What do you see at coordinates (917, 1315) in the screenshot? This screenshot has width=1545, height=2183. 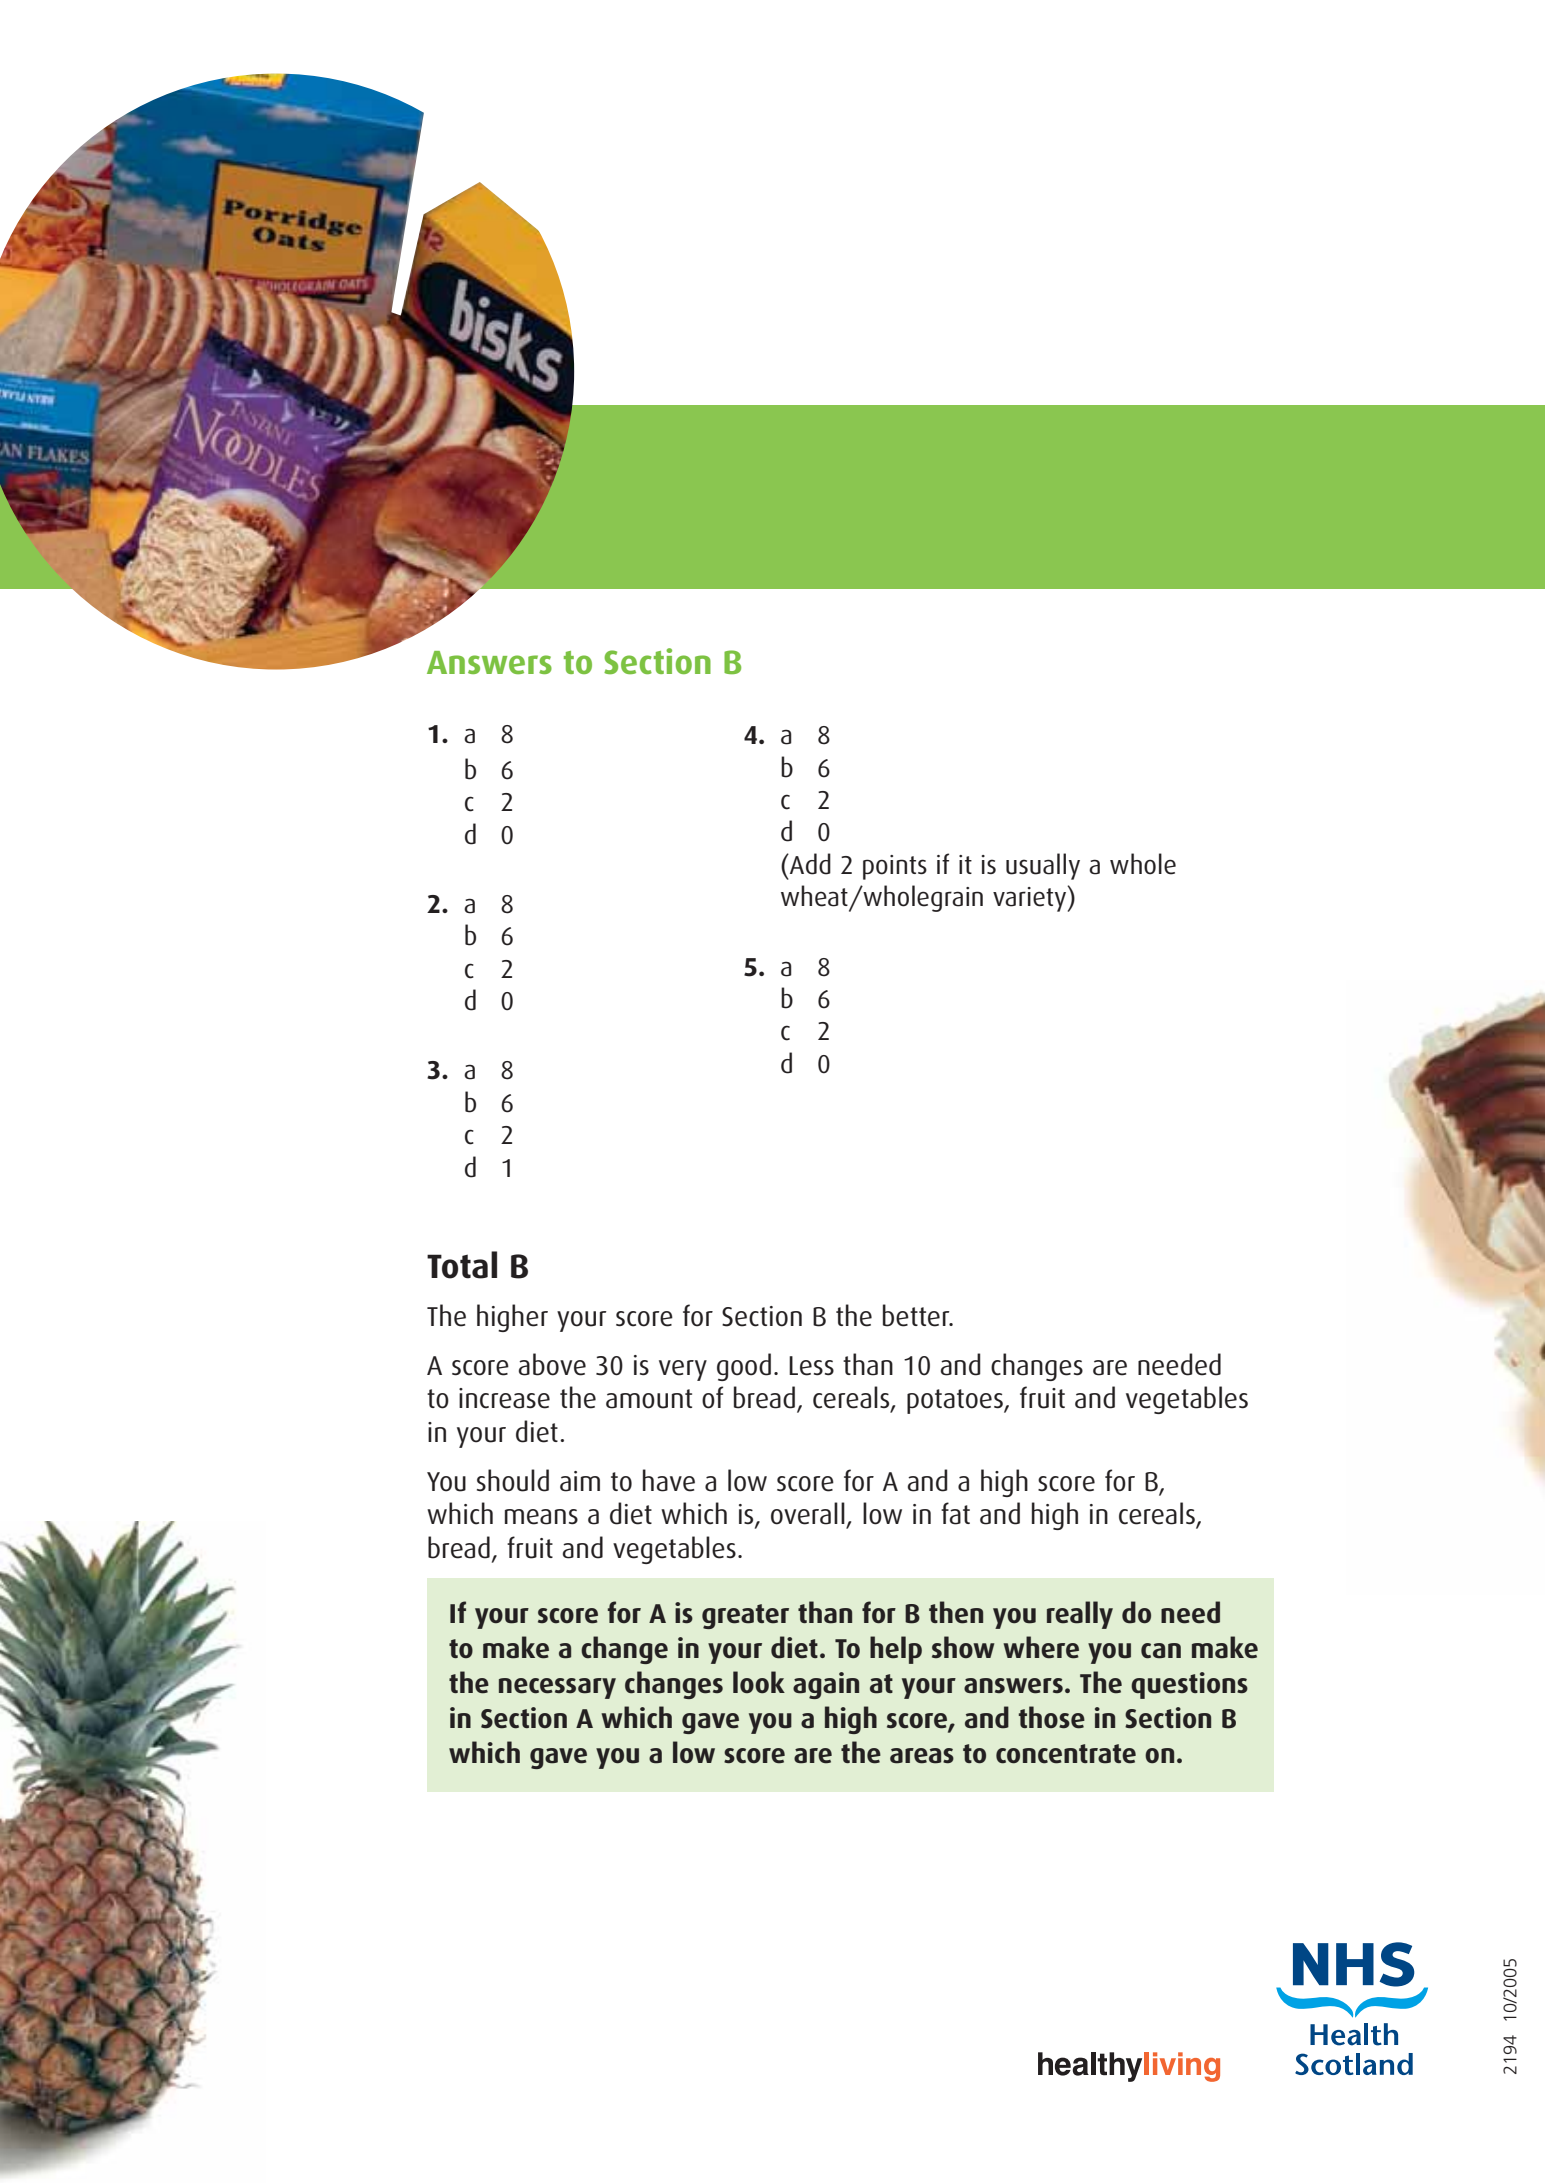 I see `better` at bounding box center [917, 1315].
